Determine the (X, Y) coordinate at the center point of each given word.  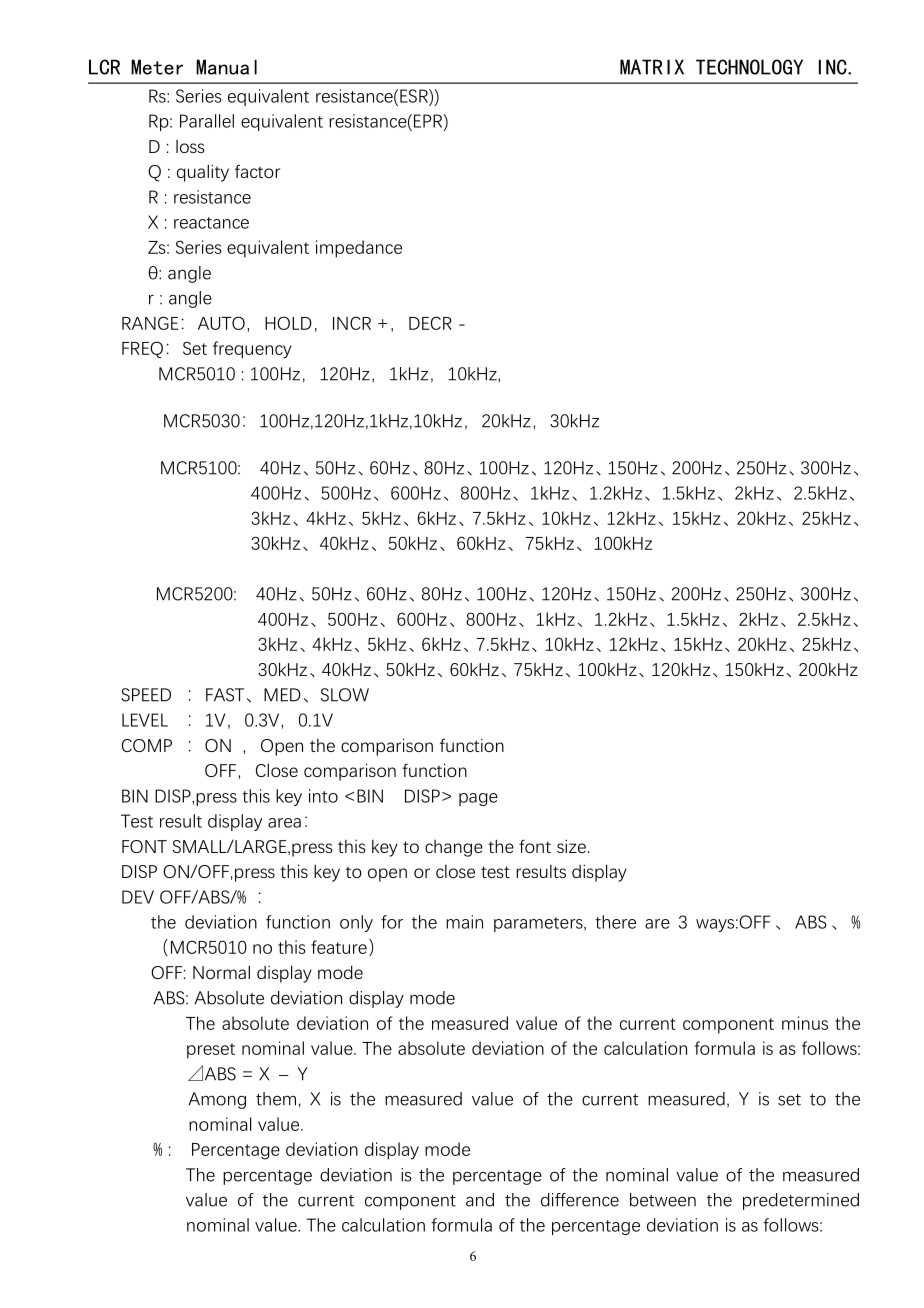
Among (217, 1100)
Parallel (207, 121)
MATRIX (652, 67)
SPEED (146, 695)
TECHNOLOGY (749, 67)
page (478, 799)
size (571, 846)
